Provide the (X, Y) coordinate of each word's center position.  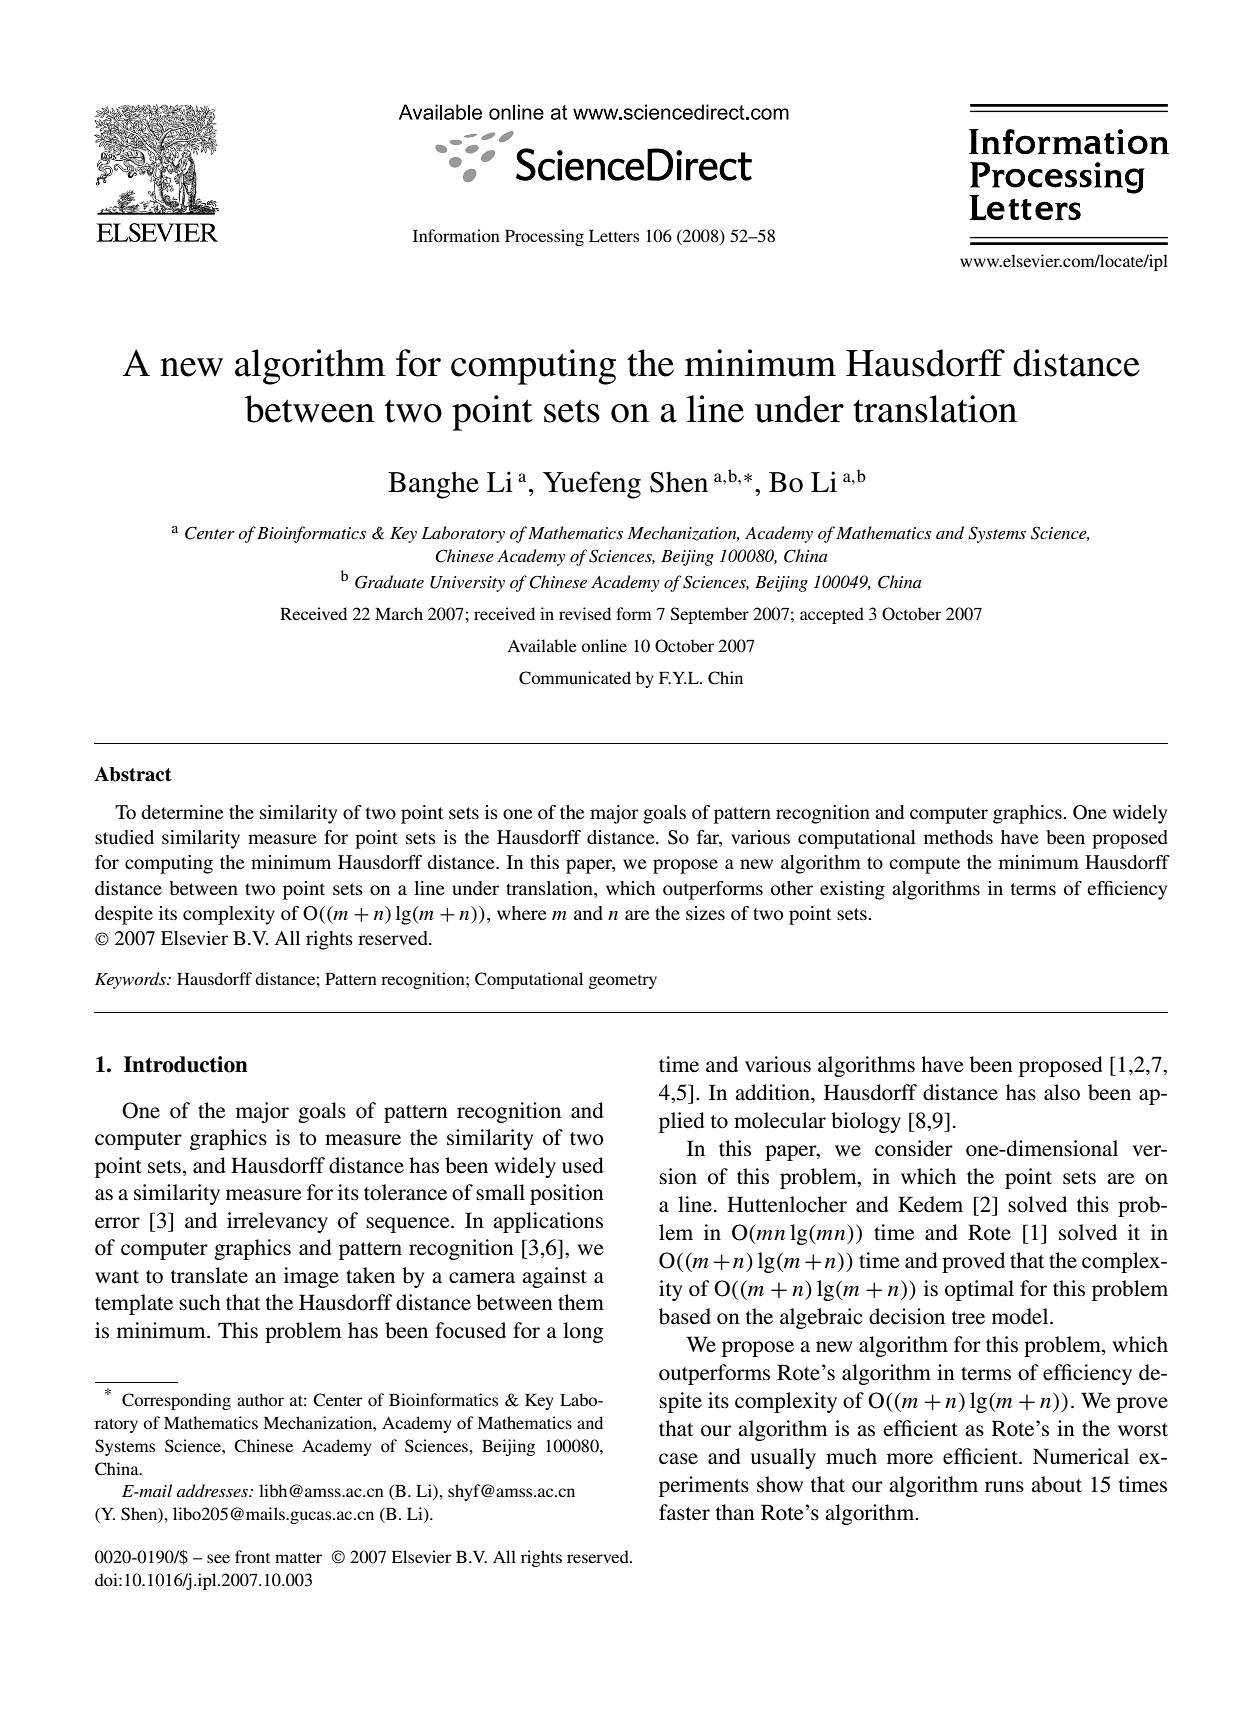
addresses (213, 1490)
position (567, 1194)
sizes (705, 913)
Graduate (389, 582)
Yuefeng (592, 485)
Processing (544, 237)
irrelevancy (277, 1222)
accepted (832, 615)
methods (958, 837)
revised (585, 613)
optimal (979, 1290)
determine (182, 812)
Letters (614, 236)
